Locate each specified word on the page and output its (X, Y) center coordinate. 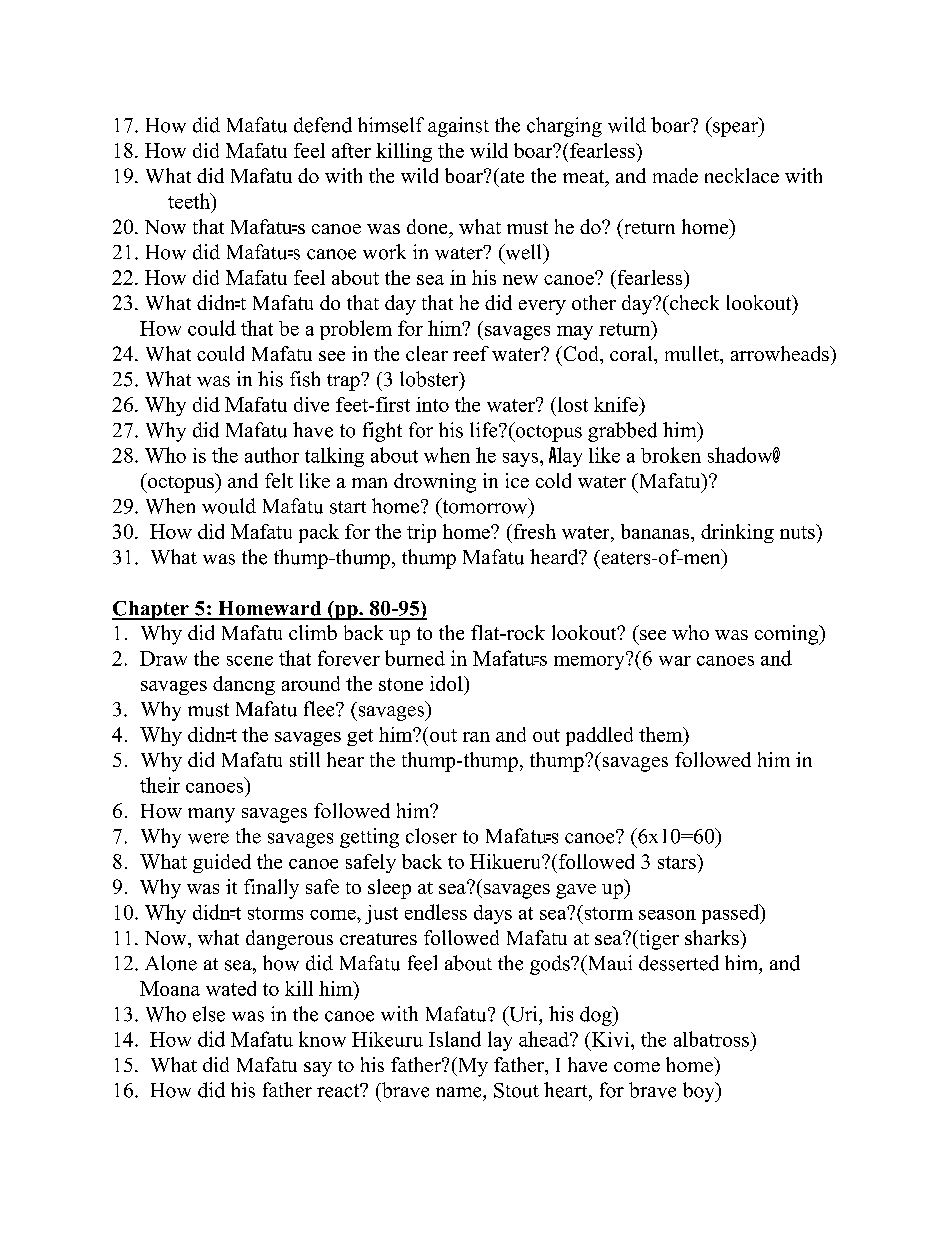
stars (678, 861)
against (458, 127)
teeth (190, 201)
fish (305, 379)
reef (471, 353)
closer (431, 836)
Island (455, 1039)
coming (788, 635)
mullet (693, 353)
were (208, 838)
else (209, 1014)
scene (250, 661)
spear (736, 129)
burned (415, 658)
